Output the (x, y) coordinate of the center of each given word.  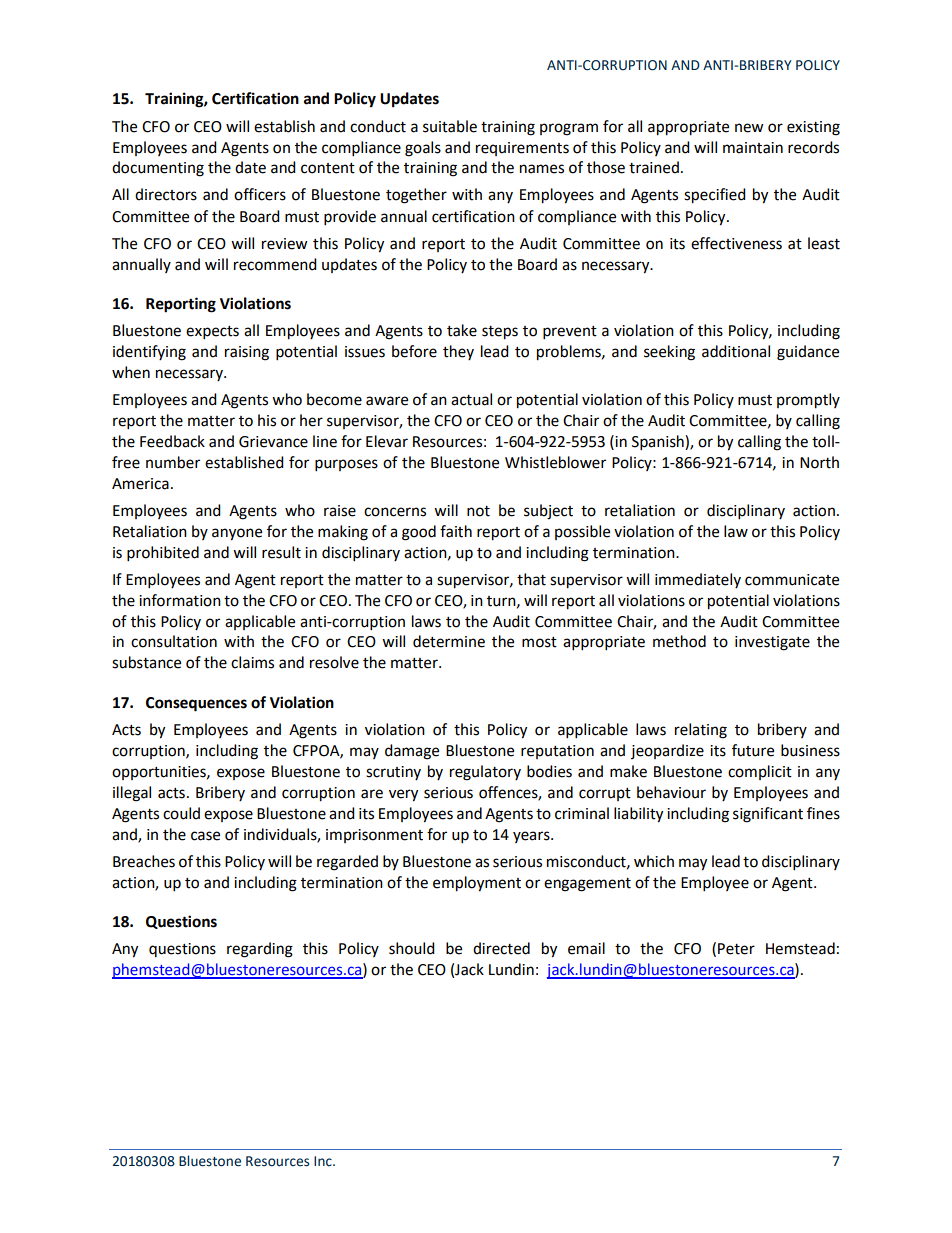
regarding (260, 950)
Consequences (196, 704)
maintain (753, 148)
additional (736, 351)
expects (212, 333)
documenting (158, 169)
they (458, 352)
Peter (736, 949)
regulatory (485, 773)
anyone (237, 534)
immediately (698, 580)
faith (456, 531)
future (753, 750)
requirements (522, 149)
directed (501, 948)
